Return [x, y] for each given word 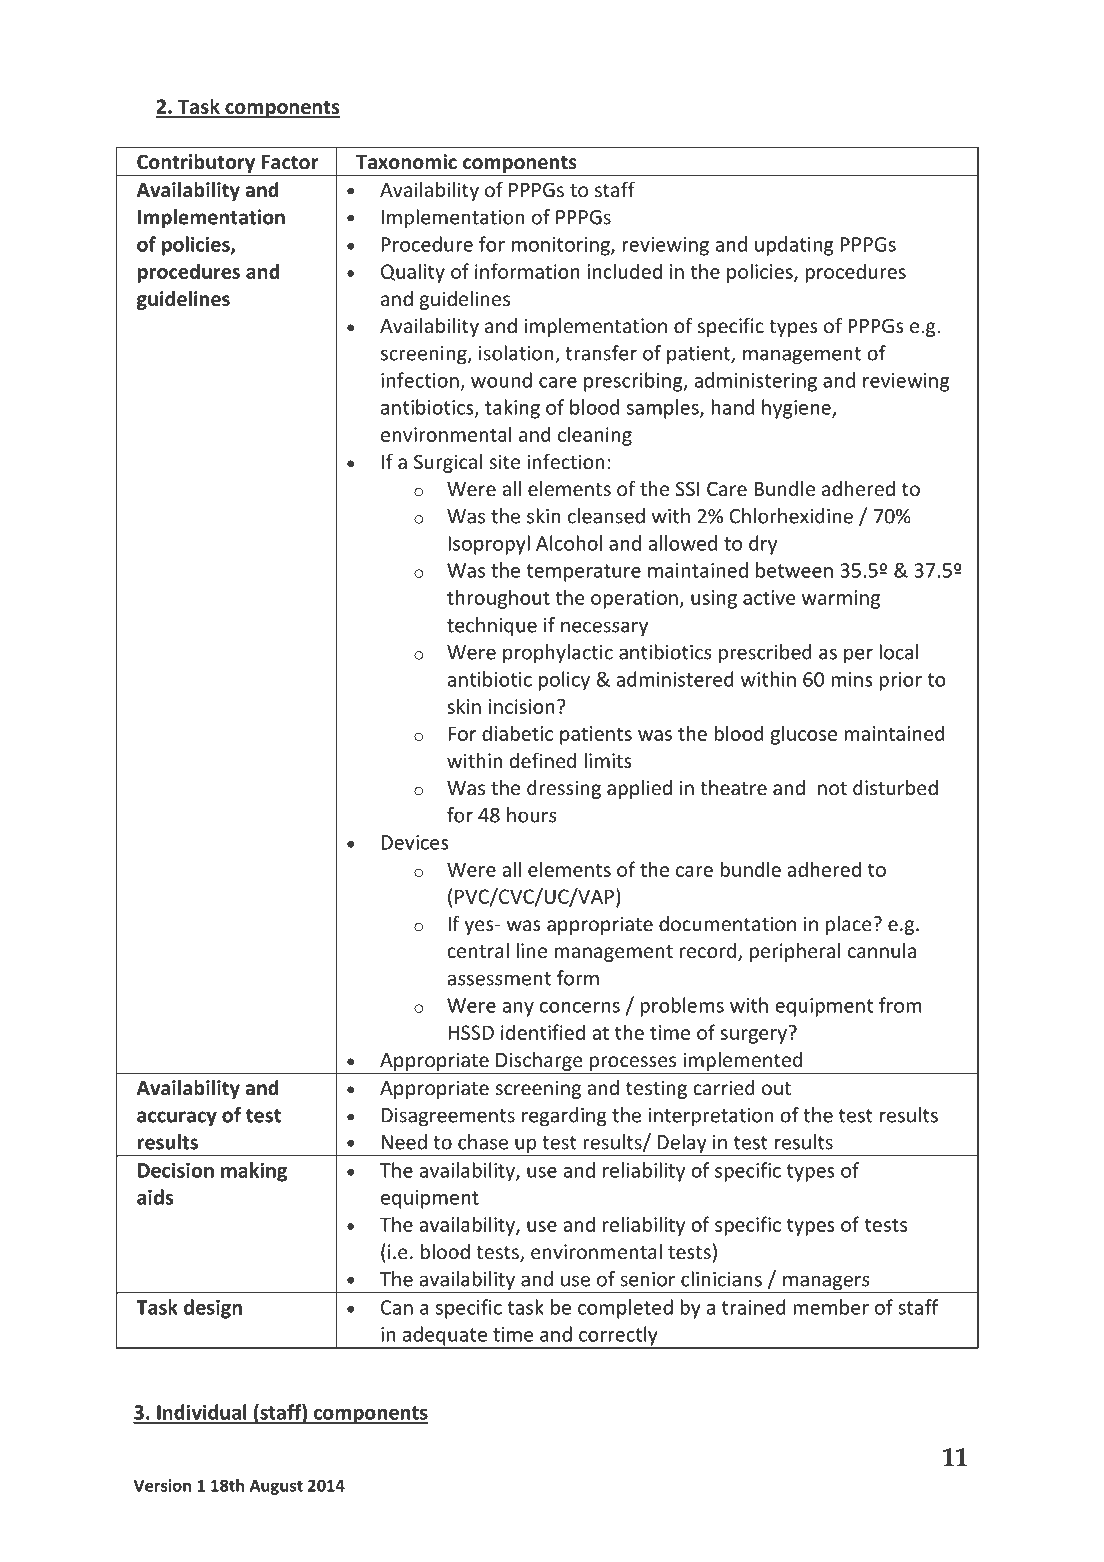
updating [794, 246]
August [276, 1487]
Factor [289, 162]
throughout [498, 599]
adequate [444, 1337]
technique [492, 626]
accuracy [177, 1118]
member [831, 1307]
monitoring [562, 246]
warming [841, 599]
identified [543, 1032]
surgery [753, 1036]
